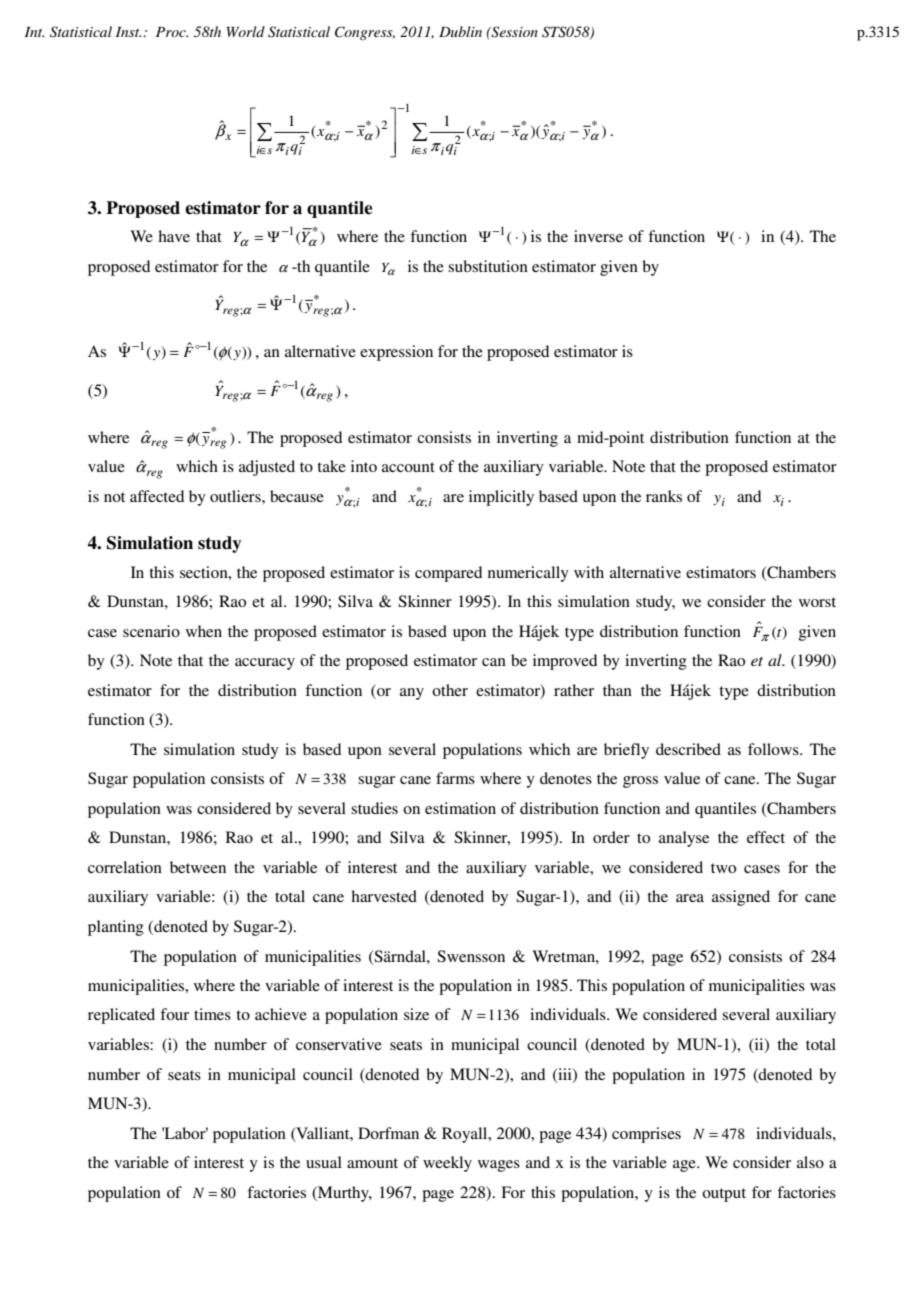  What do you see at coordinates (324, 1162) in the screenshot?
I see `usual` at bounding box center [324, 1162].
